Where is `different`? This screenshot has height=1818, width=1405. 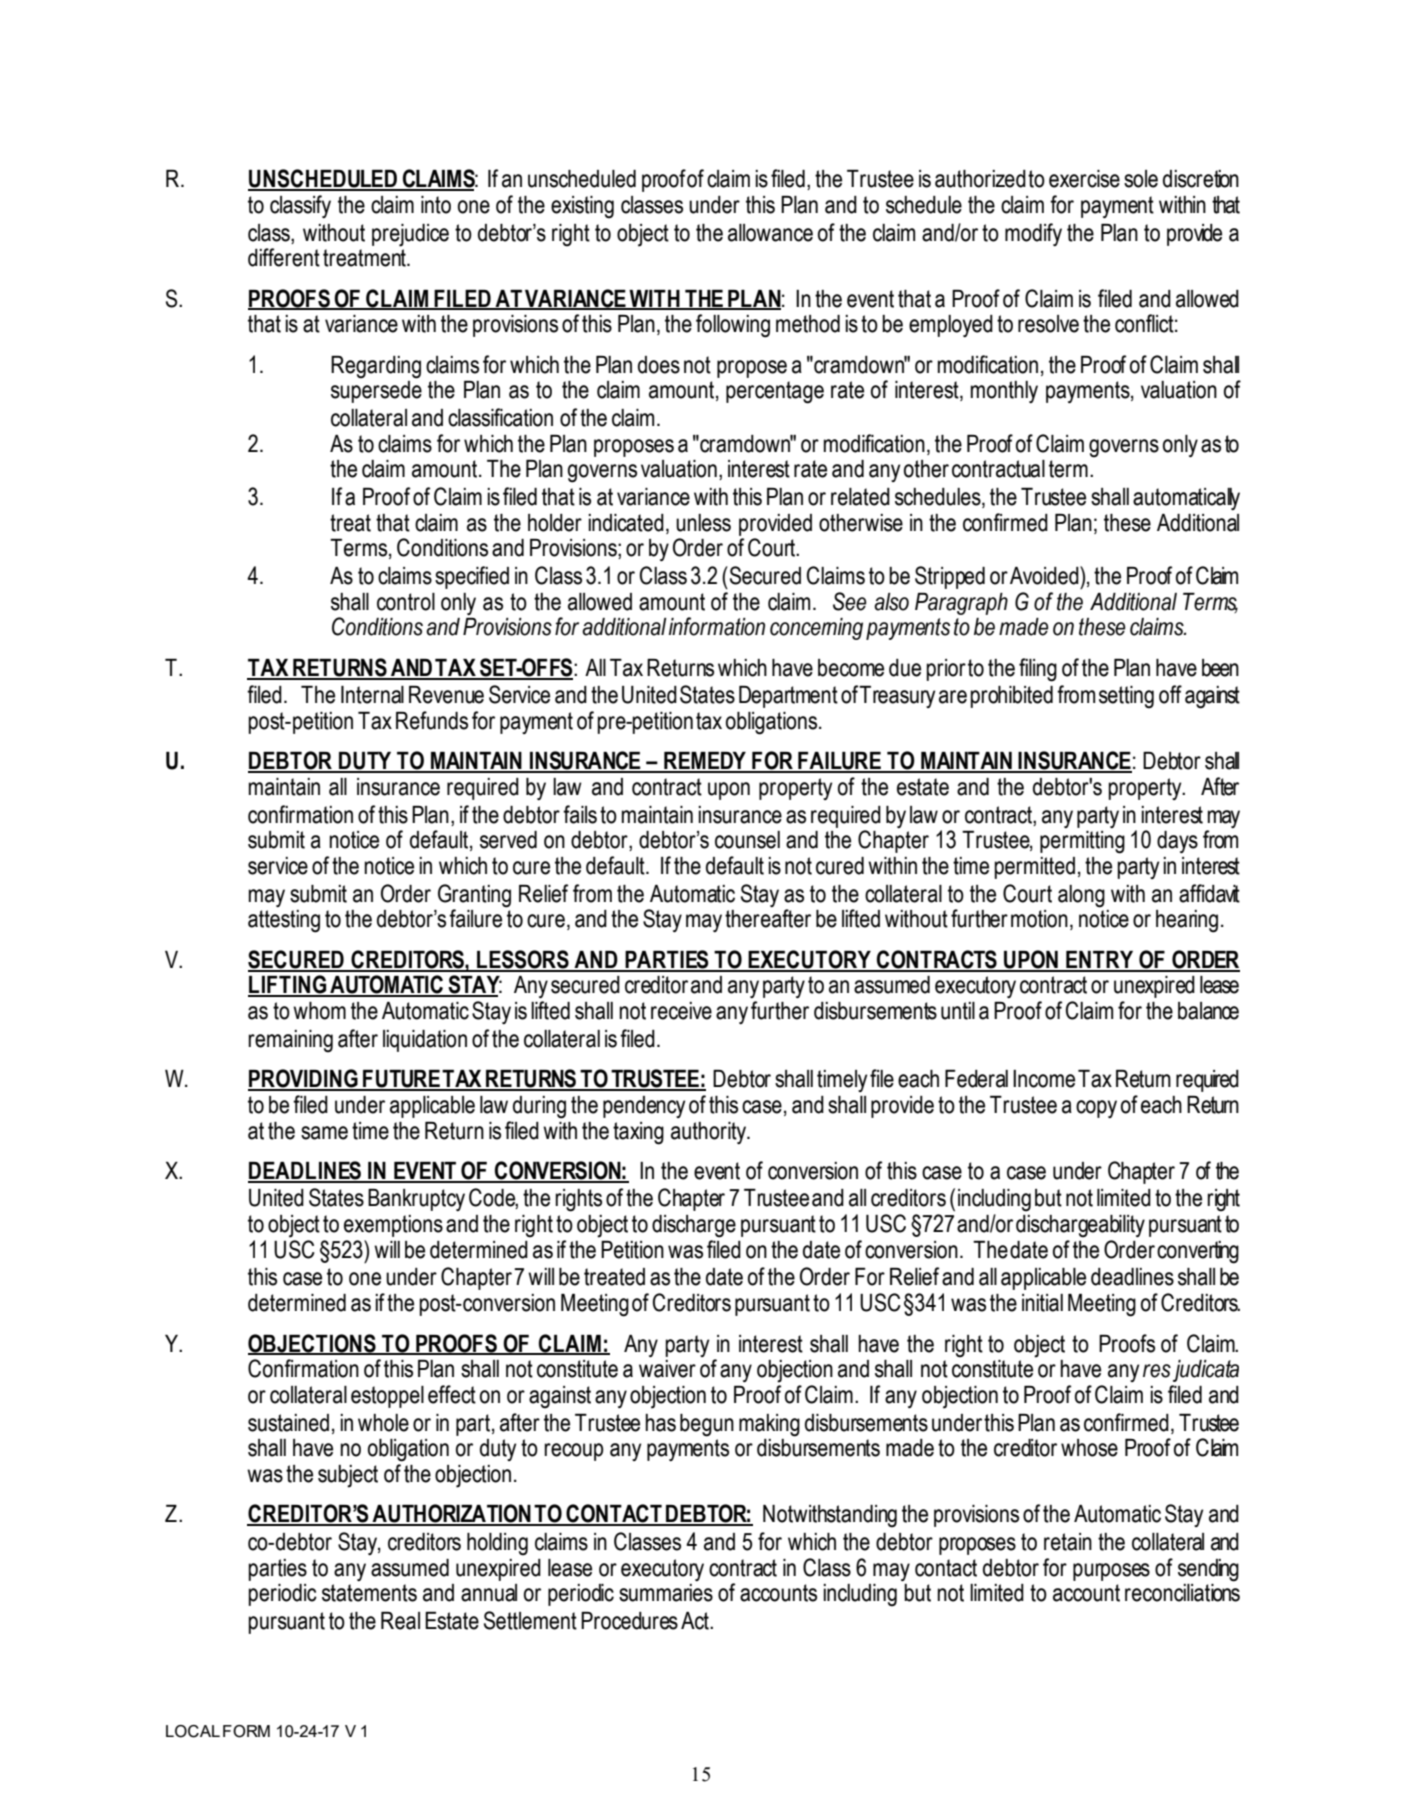
different is located at coordinates (284, 257).
